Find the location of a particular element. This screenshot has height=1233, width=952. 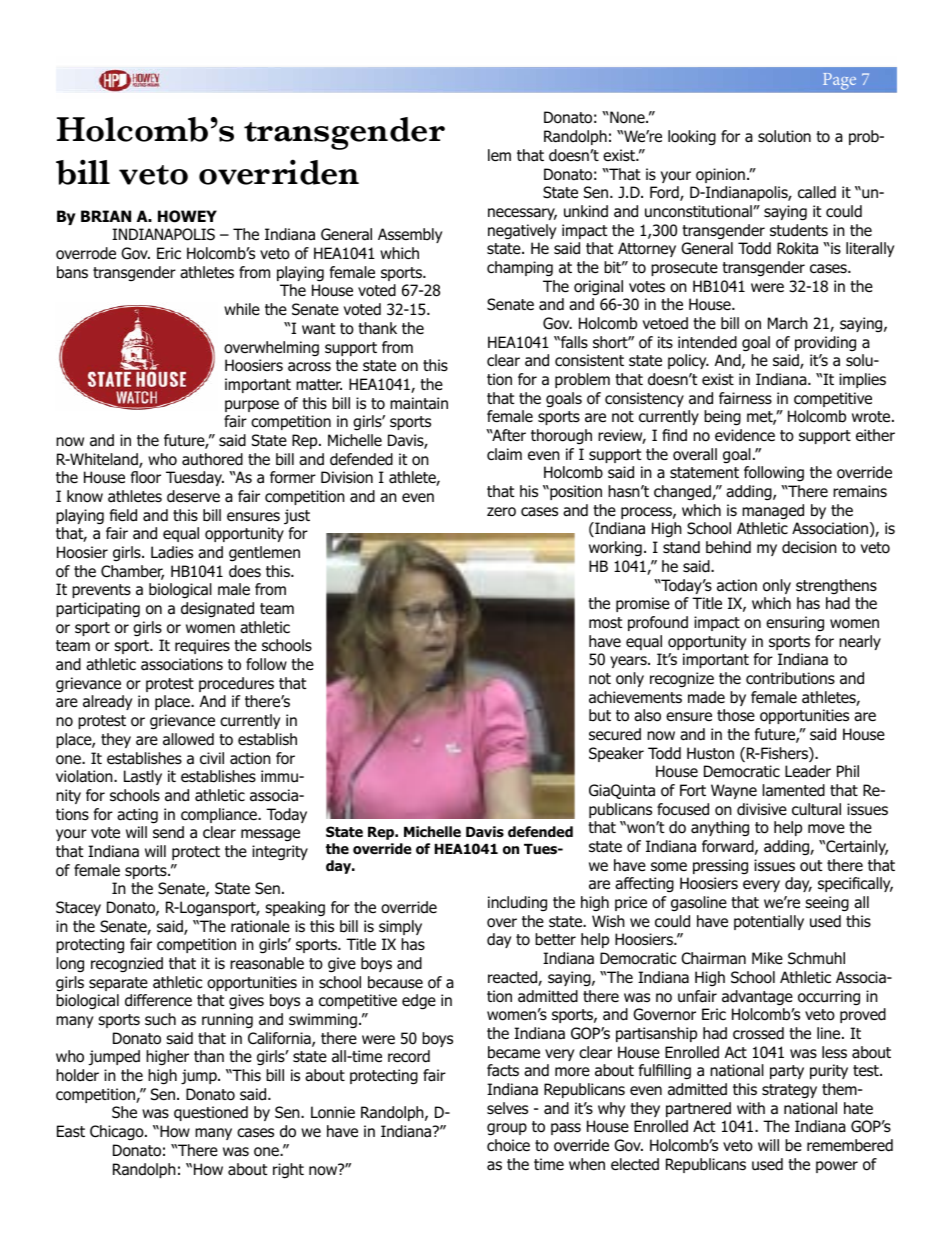

negatively is located at coordinates (522, 232).
